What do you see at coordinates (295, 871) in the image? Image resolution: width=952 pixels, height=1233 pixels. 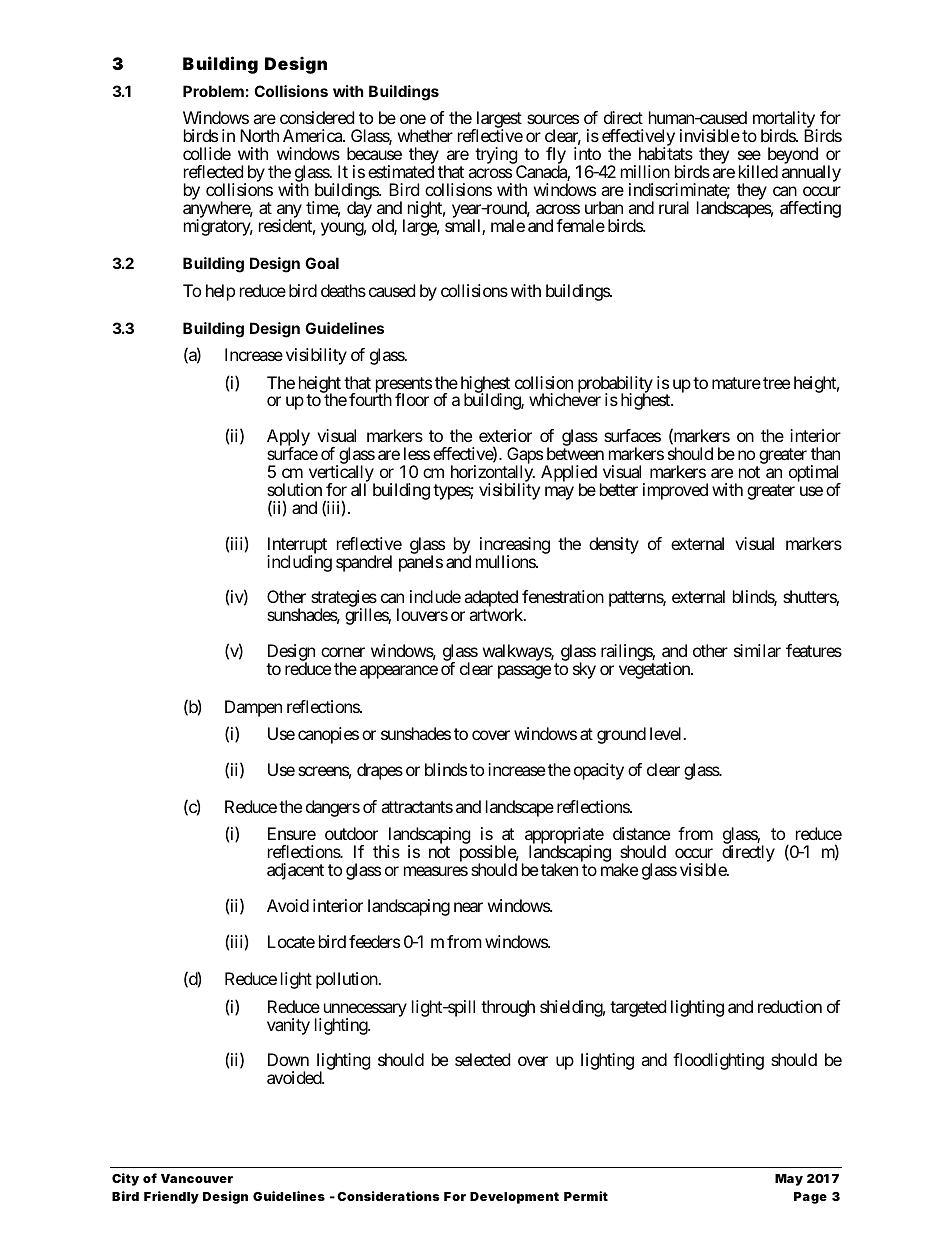 I see `adjacent` at bounding box center [295, 871].
